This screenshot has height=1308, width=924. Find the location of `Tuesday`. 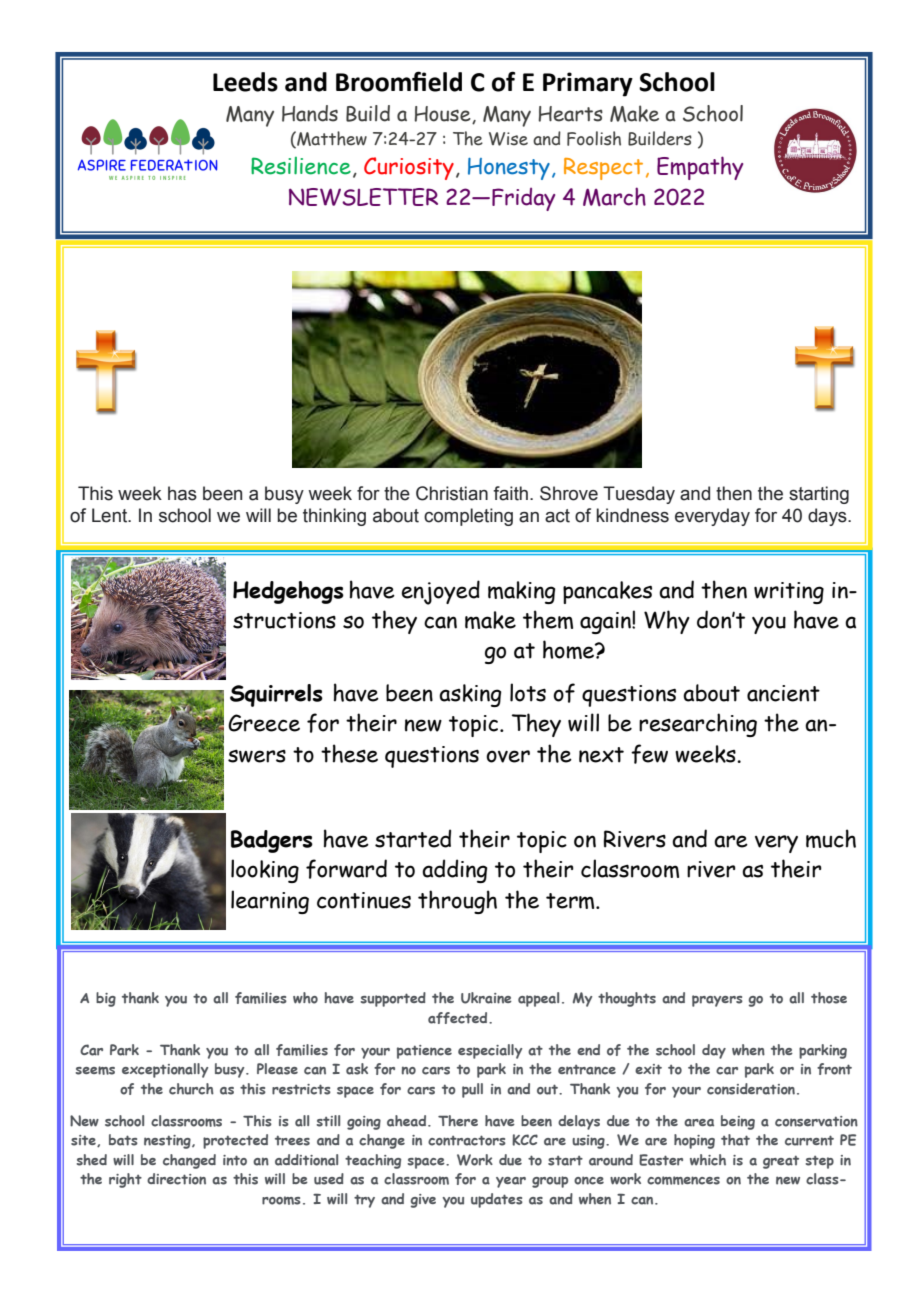

Tuesday is located at coordinates (639, 495).
